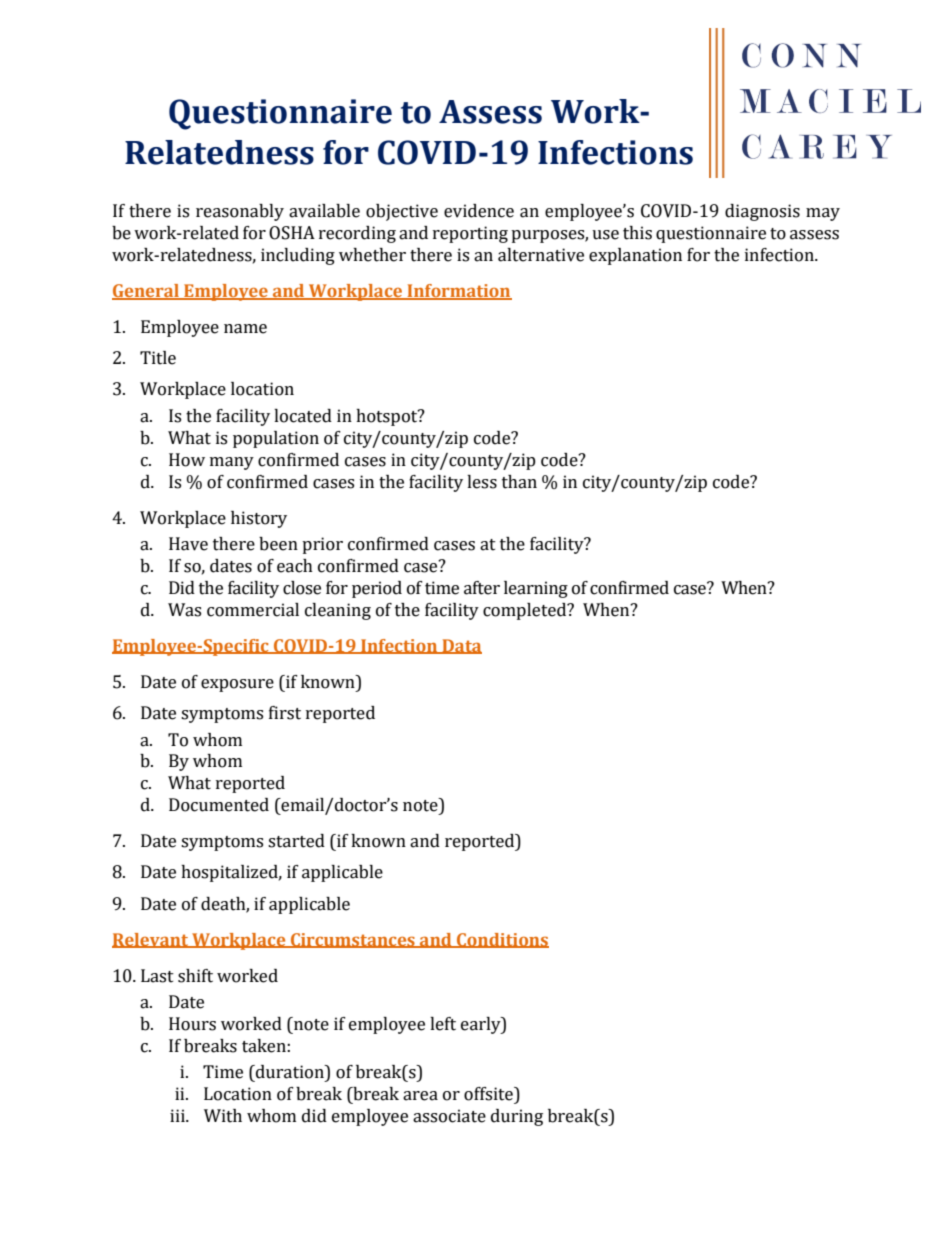 The width and height of the document is (952, 1233). I want to click on reasonably, so click(240, 212).
